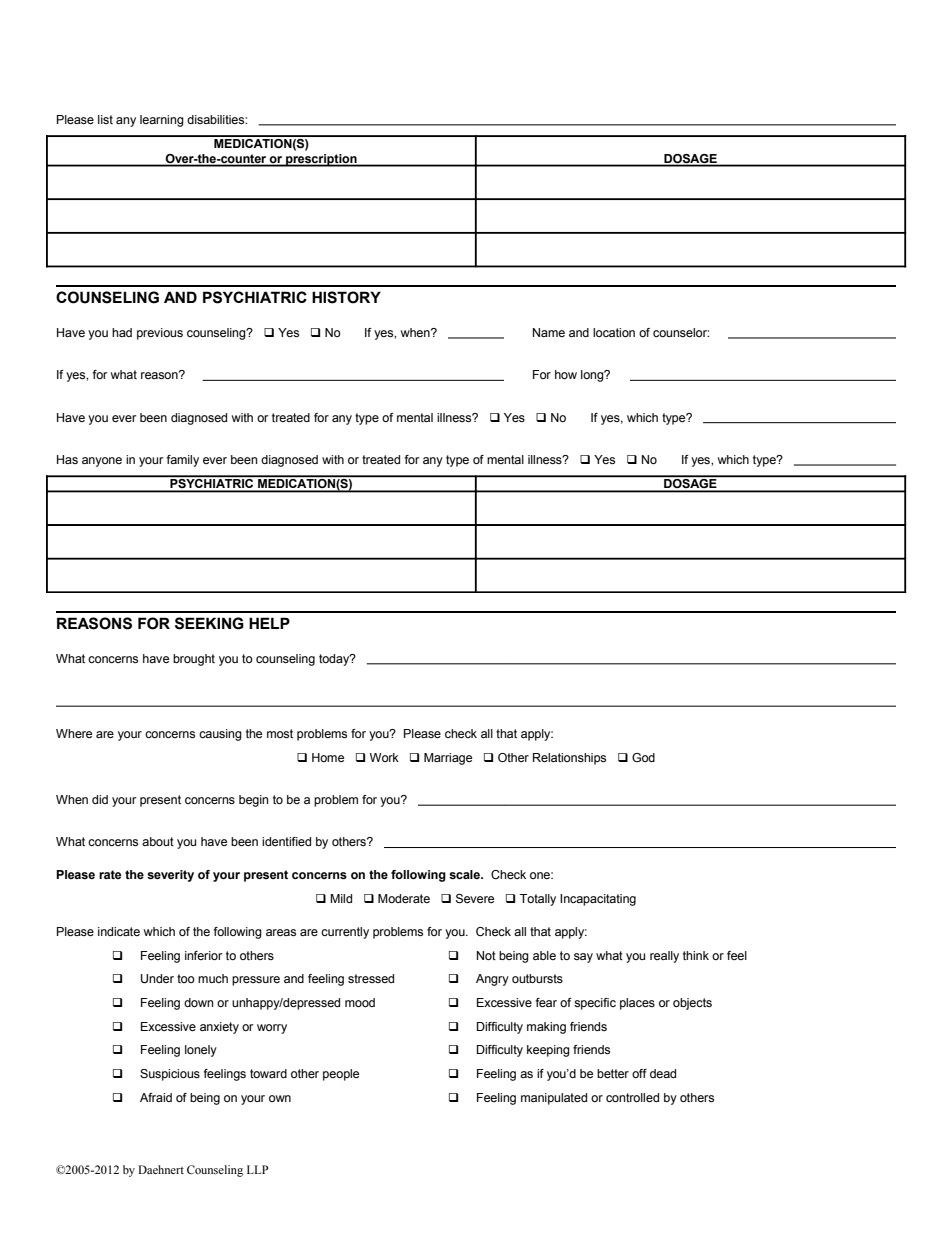  Describe the element at coordinates (614, 332) in the screenshot. I see `location` at that location.
